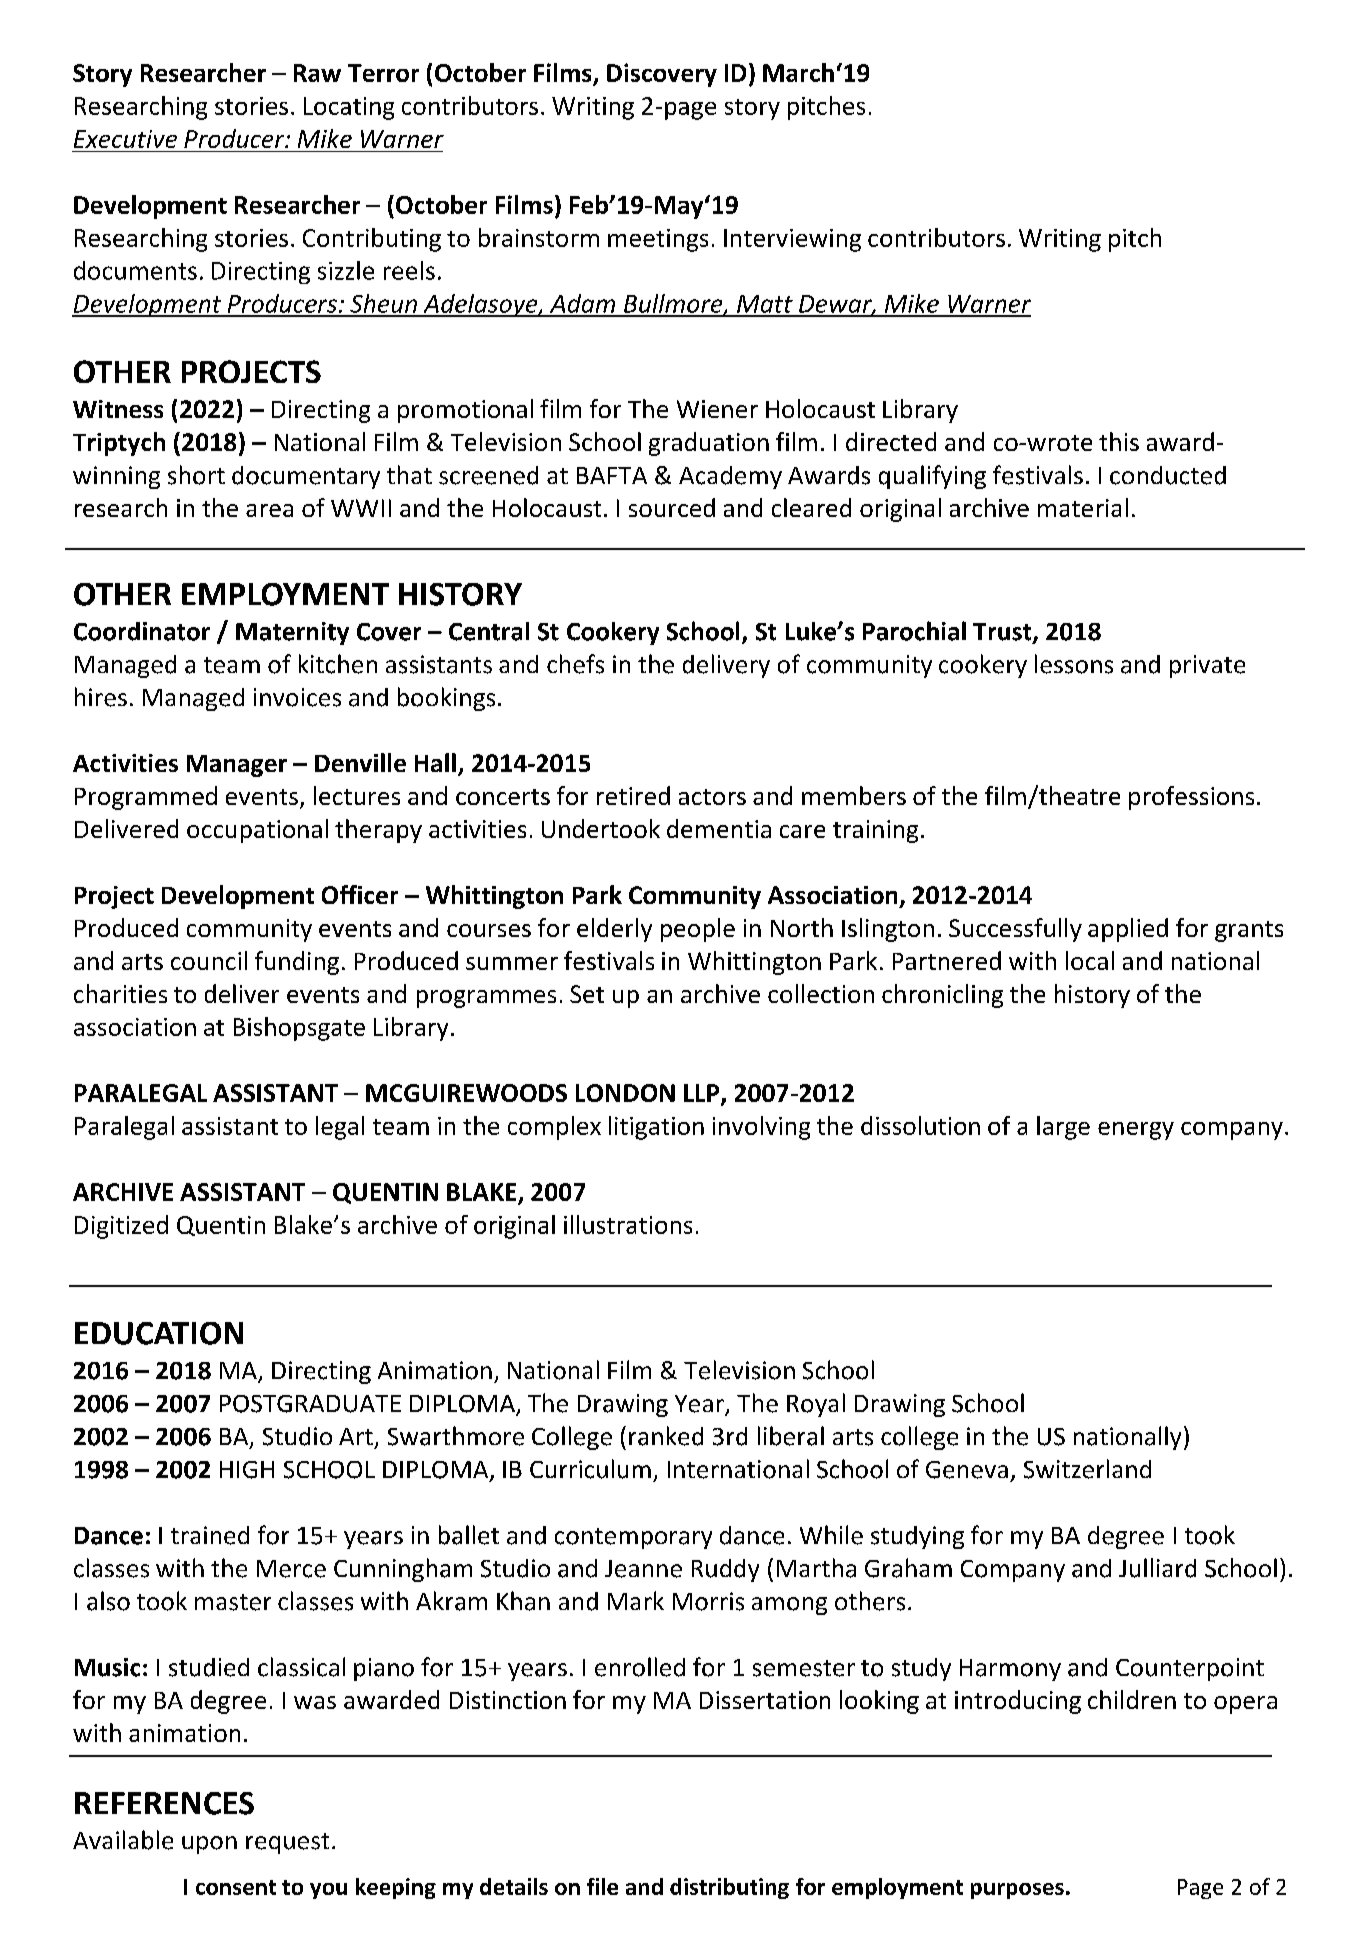 The width and height of the screenshot is (1349, 1948). Describe the element at coordinates (349, 108) in the screenshot. I see `Locating` at that location.
